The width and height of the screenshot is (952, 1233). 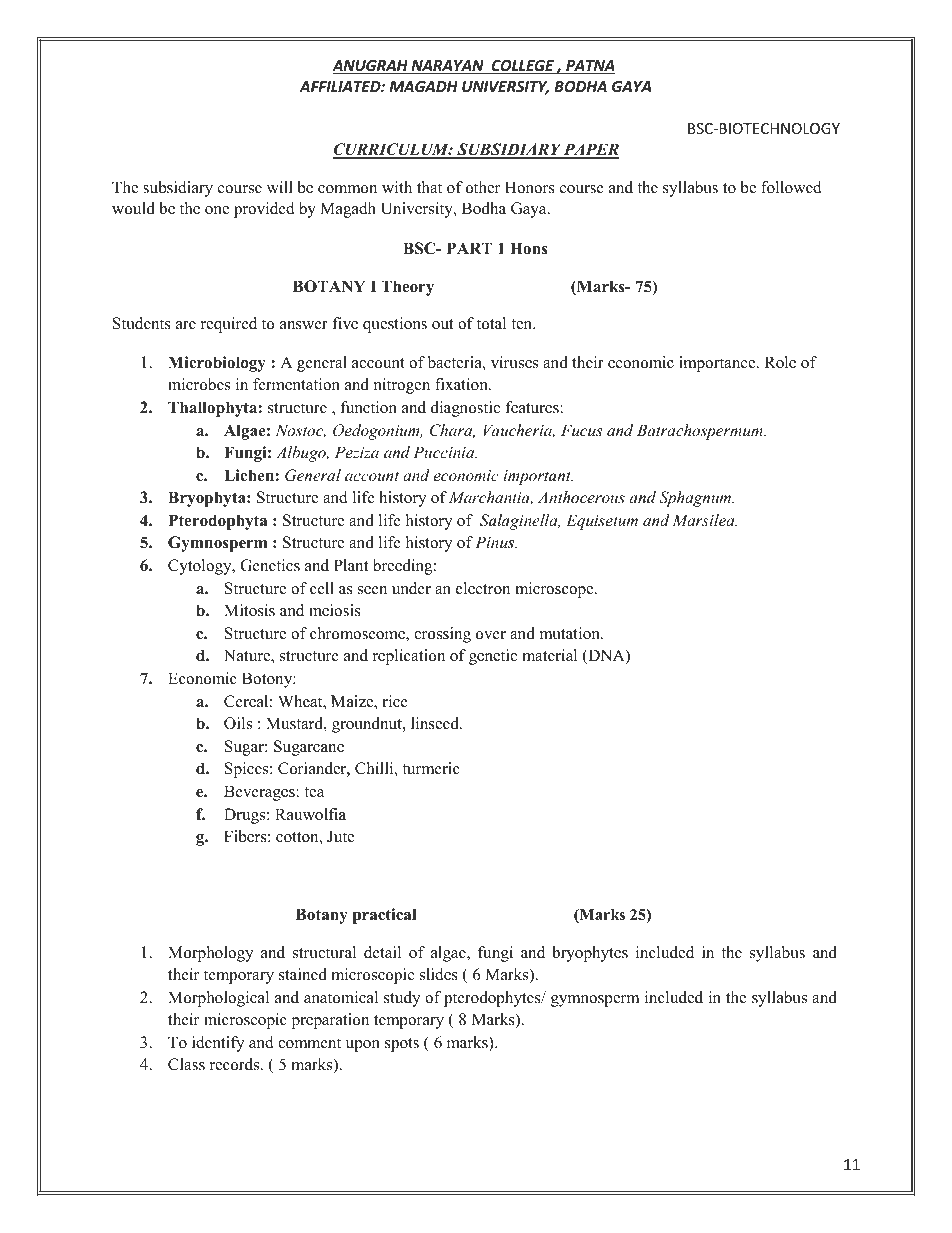 What do you see at coordinates (465, 409) in the screenshot?
I see `diagnostic` at bounding box center [465, 409].
